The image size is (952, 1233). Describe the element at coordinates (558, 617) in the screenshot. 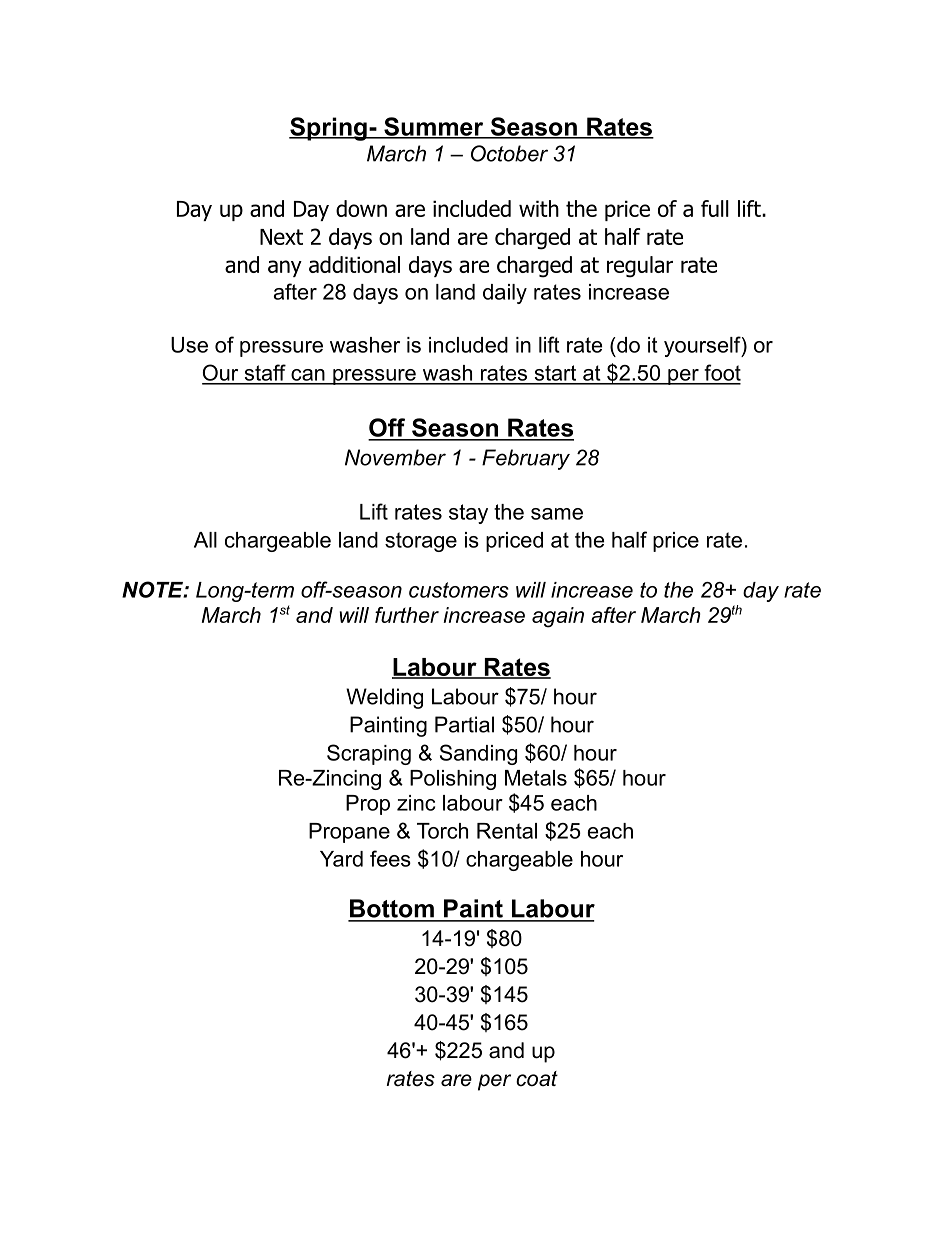

I see `again` at that location.
